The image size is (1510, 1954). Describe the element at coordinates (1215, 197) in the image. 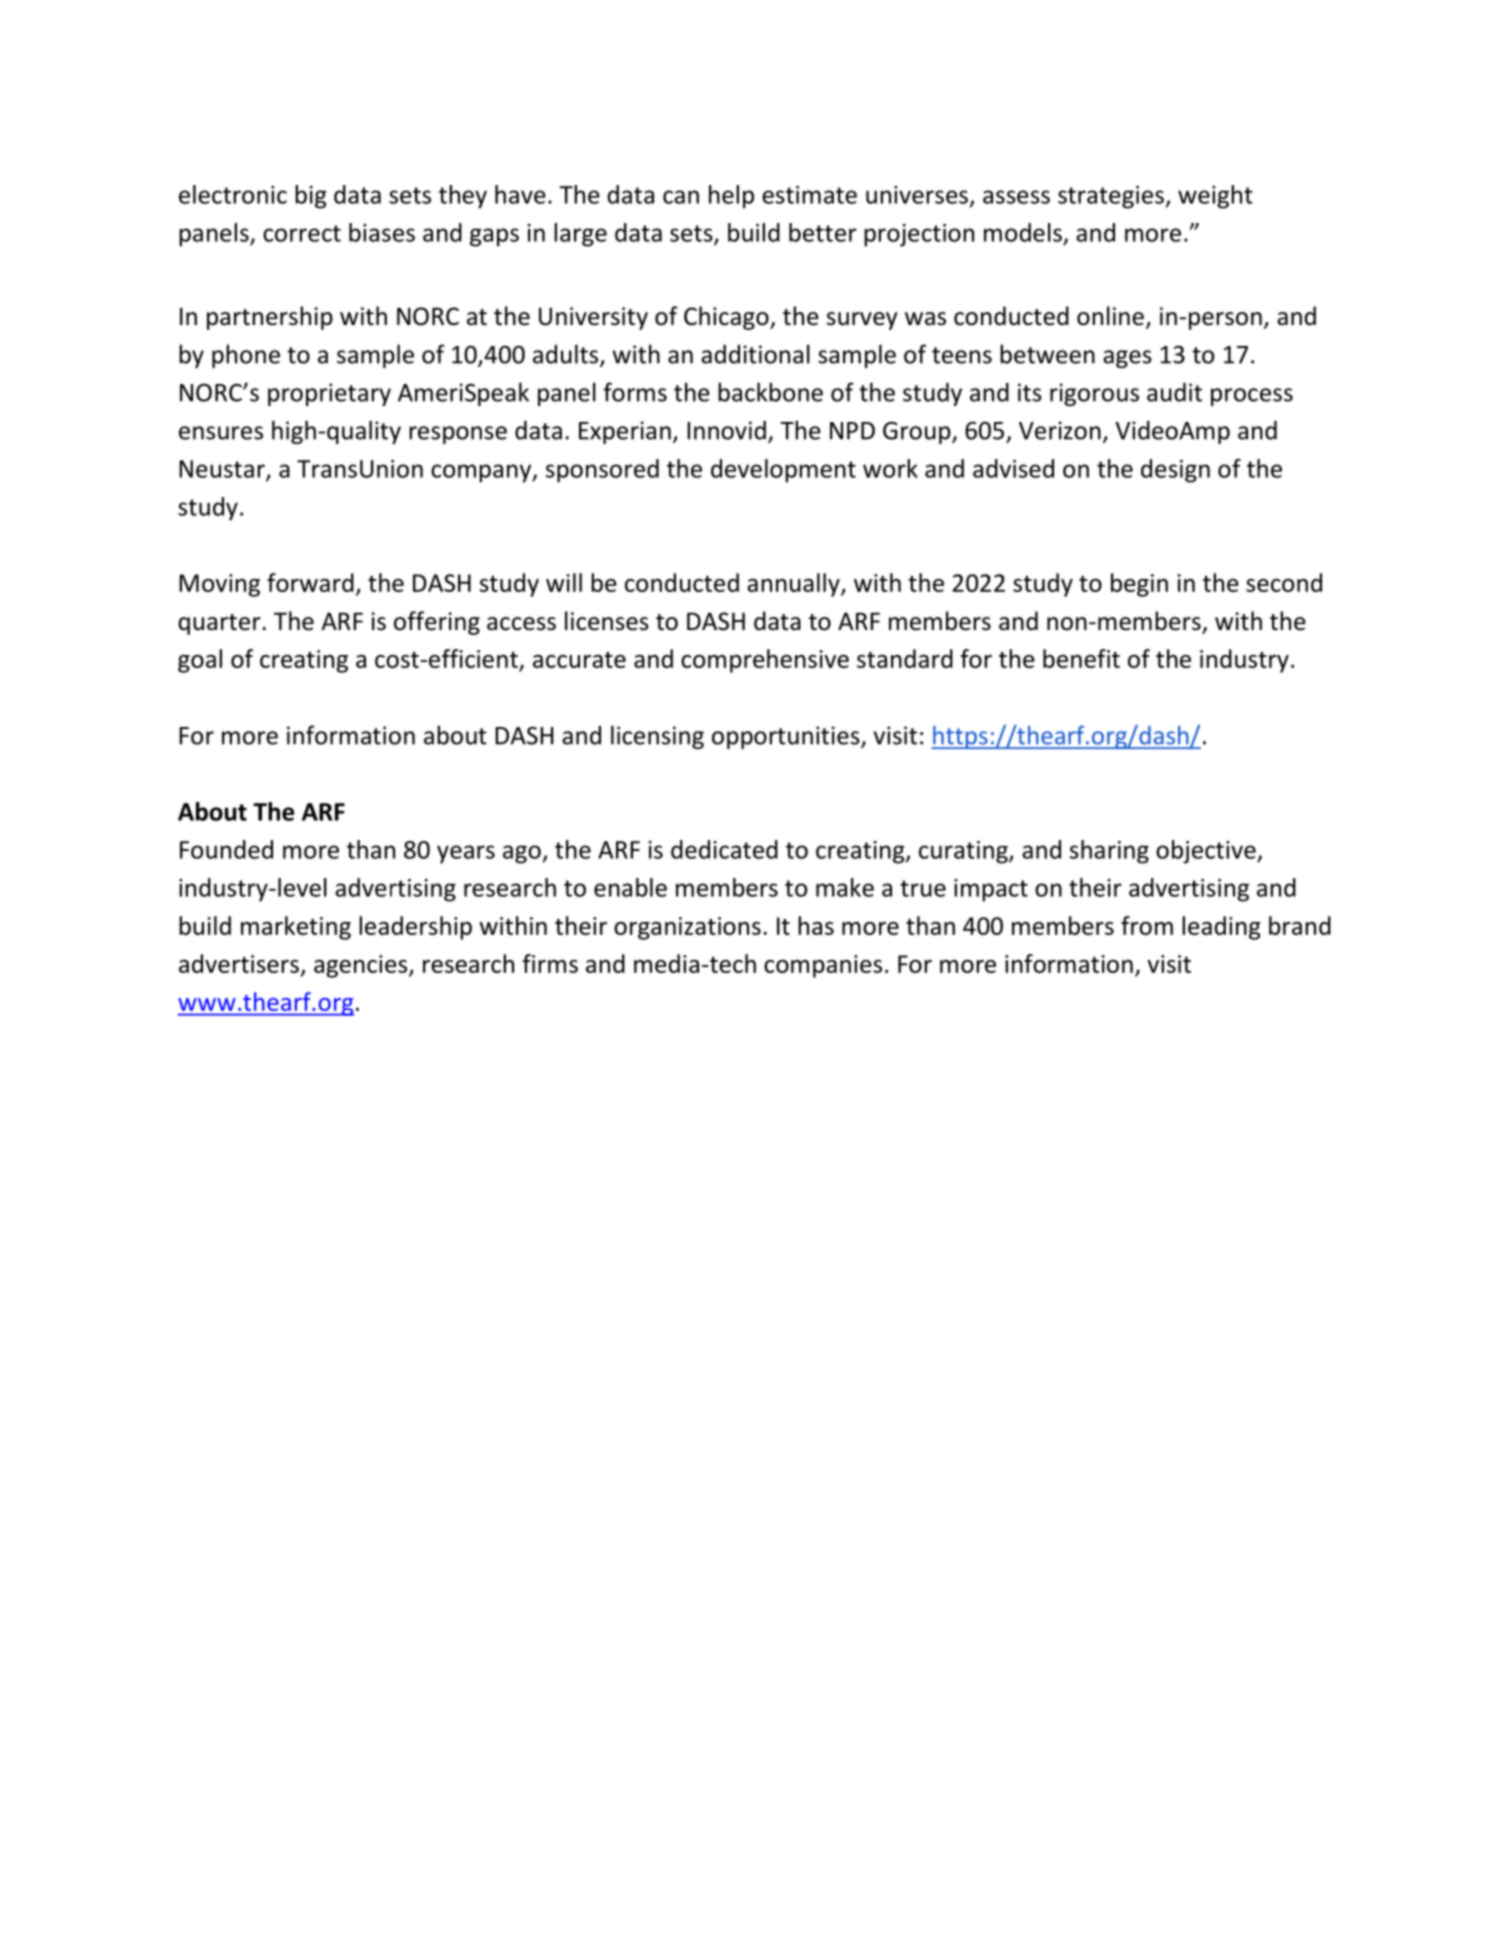

I see `weight` at that location.
